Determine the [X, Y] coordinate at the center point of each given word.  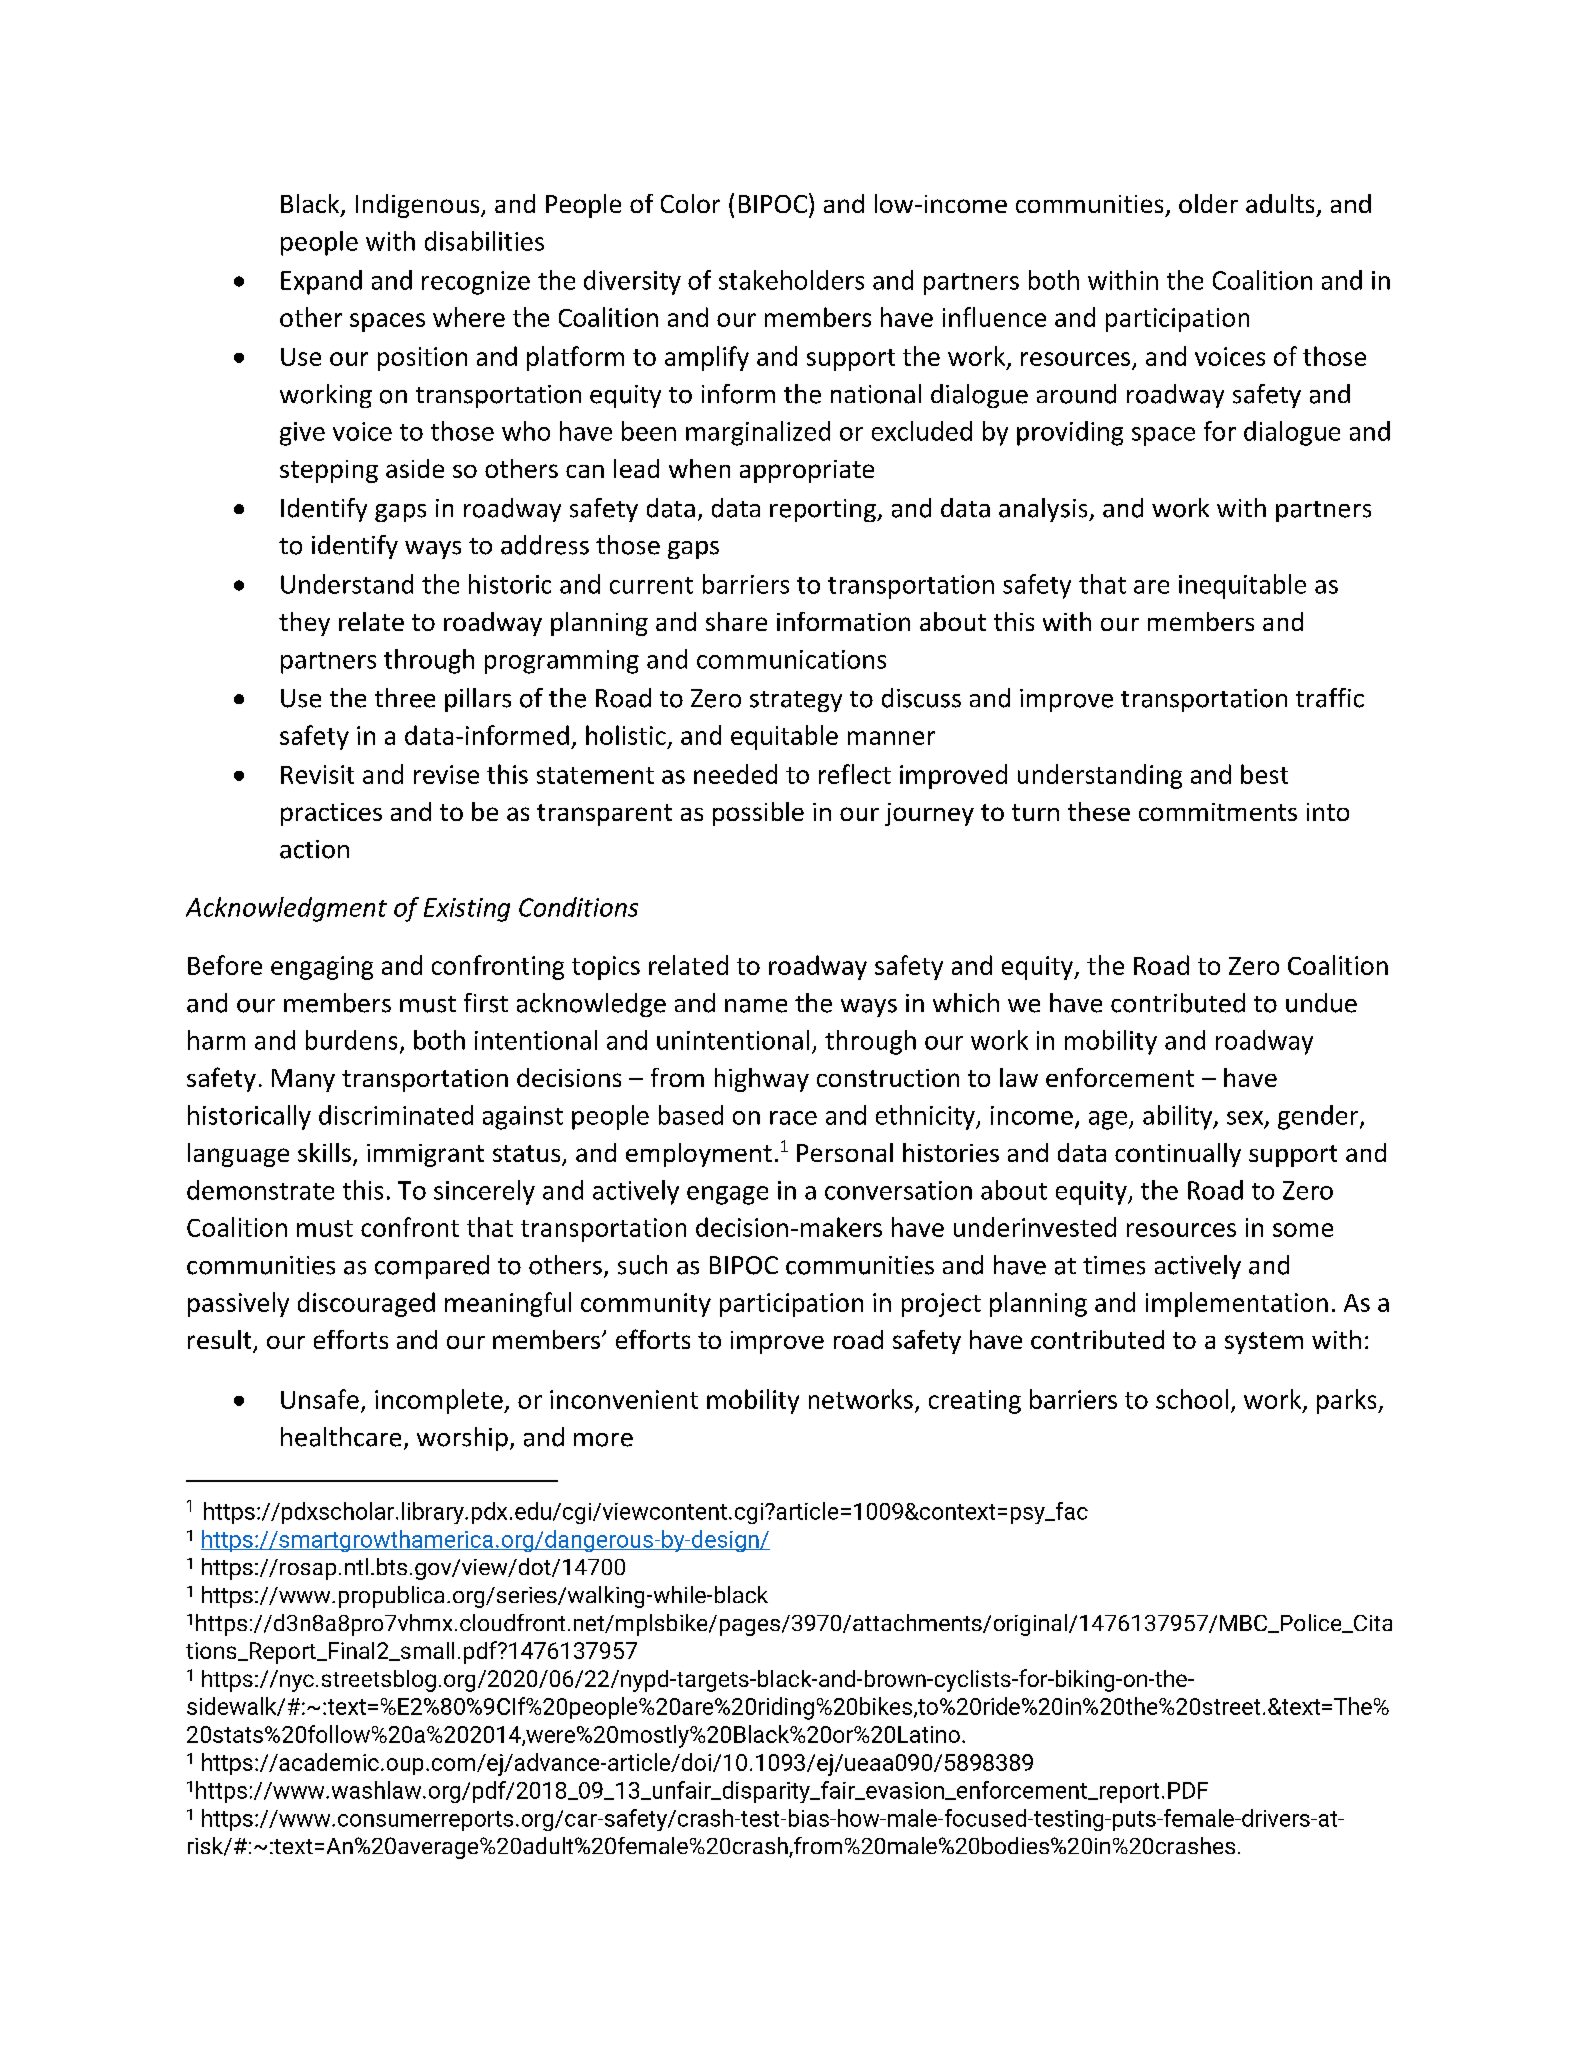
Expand [321, 282]
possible [758, 814]
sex [1245, 1118]
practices [331, 814]
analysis [1044, 510]
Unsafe [320, 1399]
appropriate [807, 471]
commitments [1218, 812]
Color [690, 203]
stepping [329, 471]
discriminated [396, 1115]
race [793, 1118]
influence [994, 317]
